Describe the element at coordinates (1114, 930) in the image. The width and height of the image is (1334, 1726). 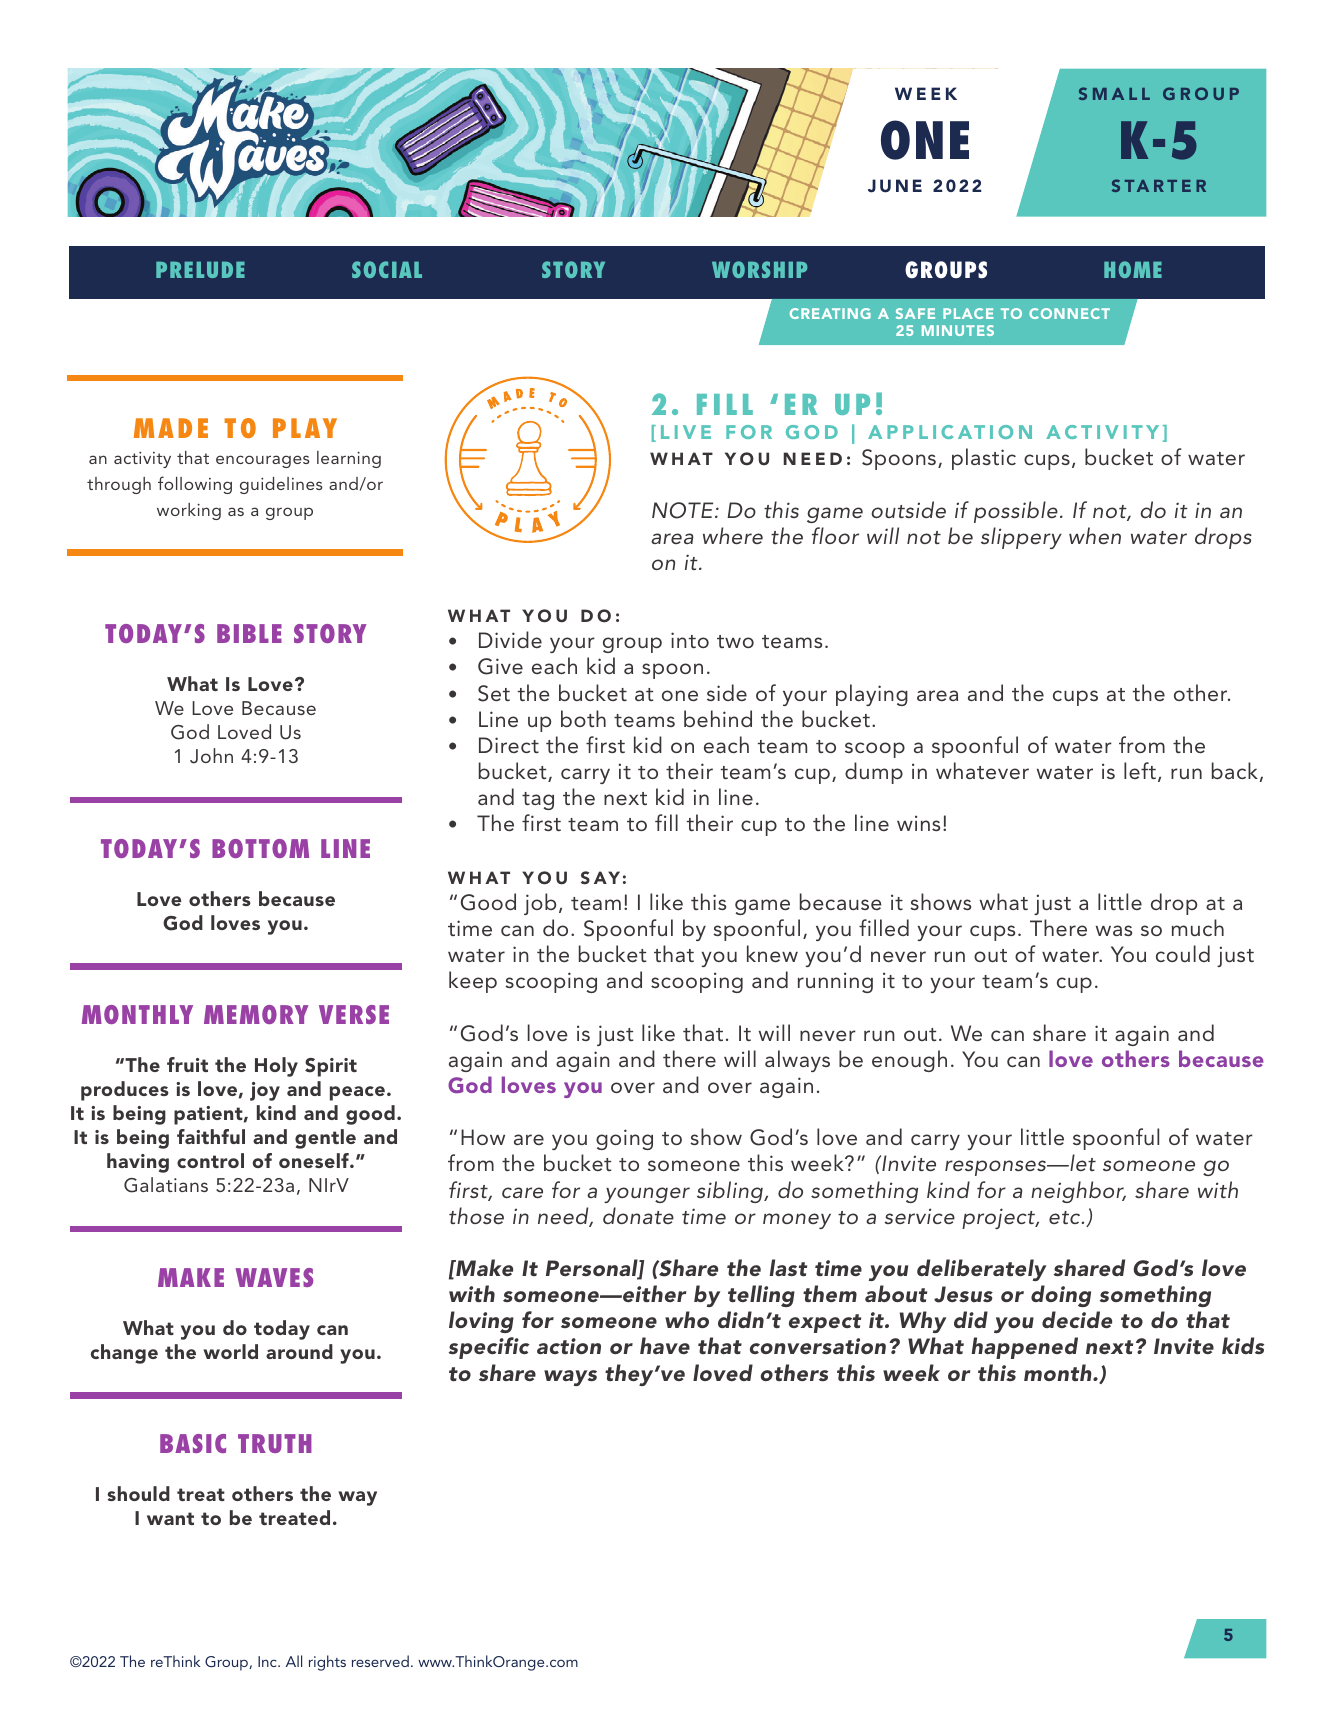
I see `was` at that location.
